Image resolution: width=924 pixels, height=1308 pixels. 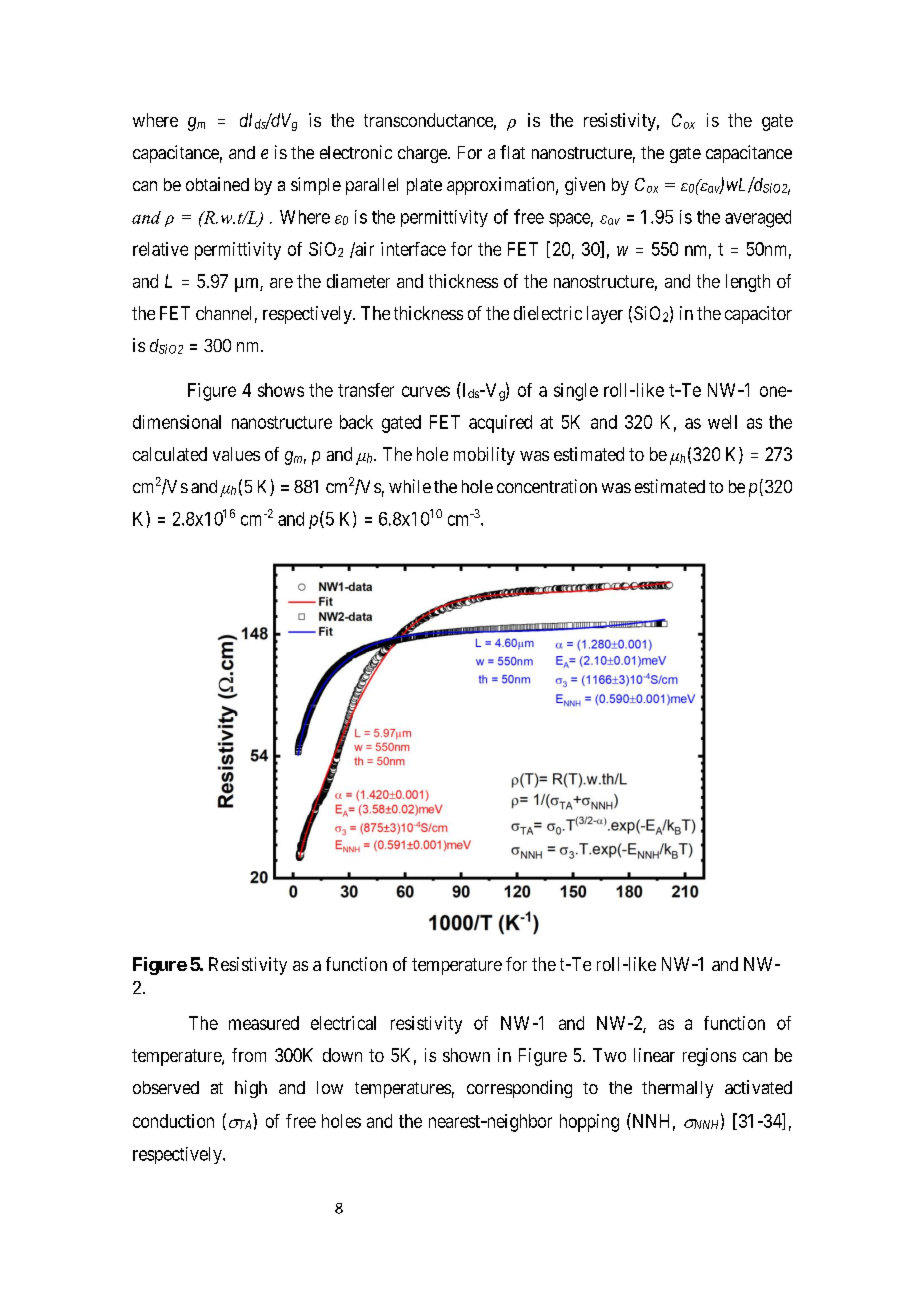 What do you see at coordinates (758, 219) in the image?
I see `averaged` at bounding box center [758, 219].
